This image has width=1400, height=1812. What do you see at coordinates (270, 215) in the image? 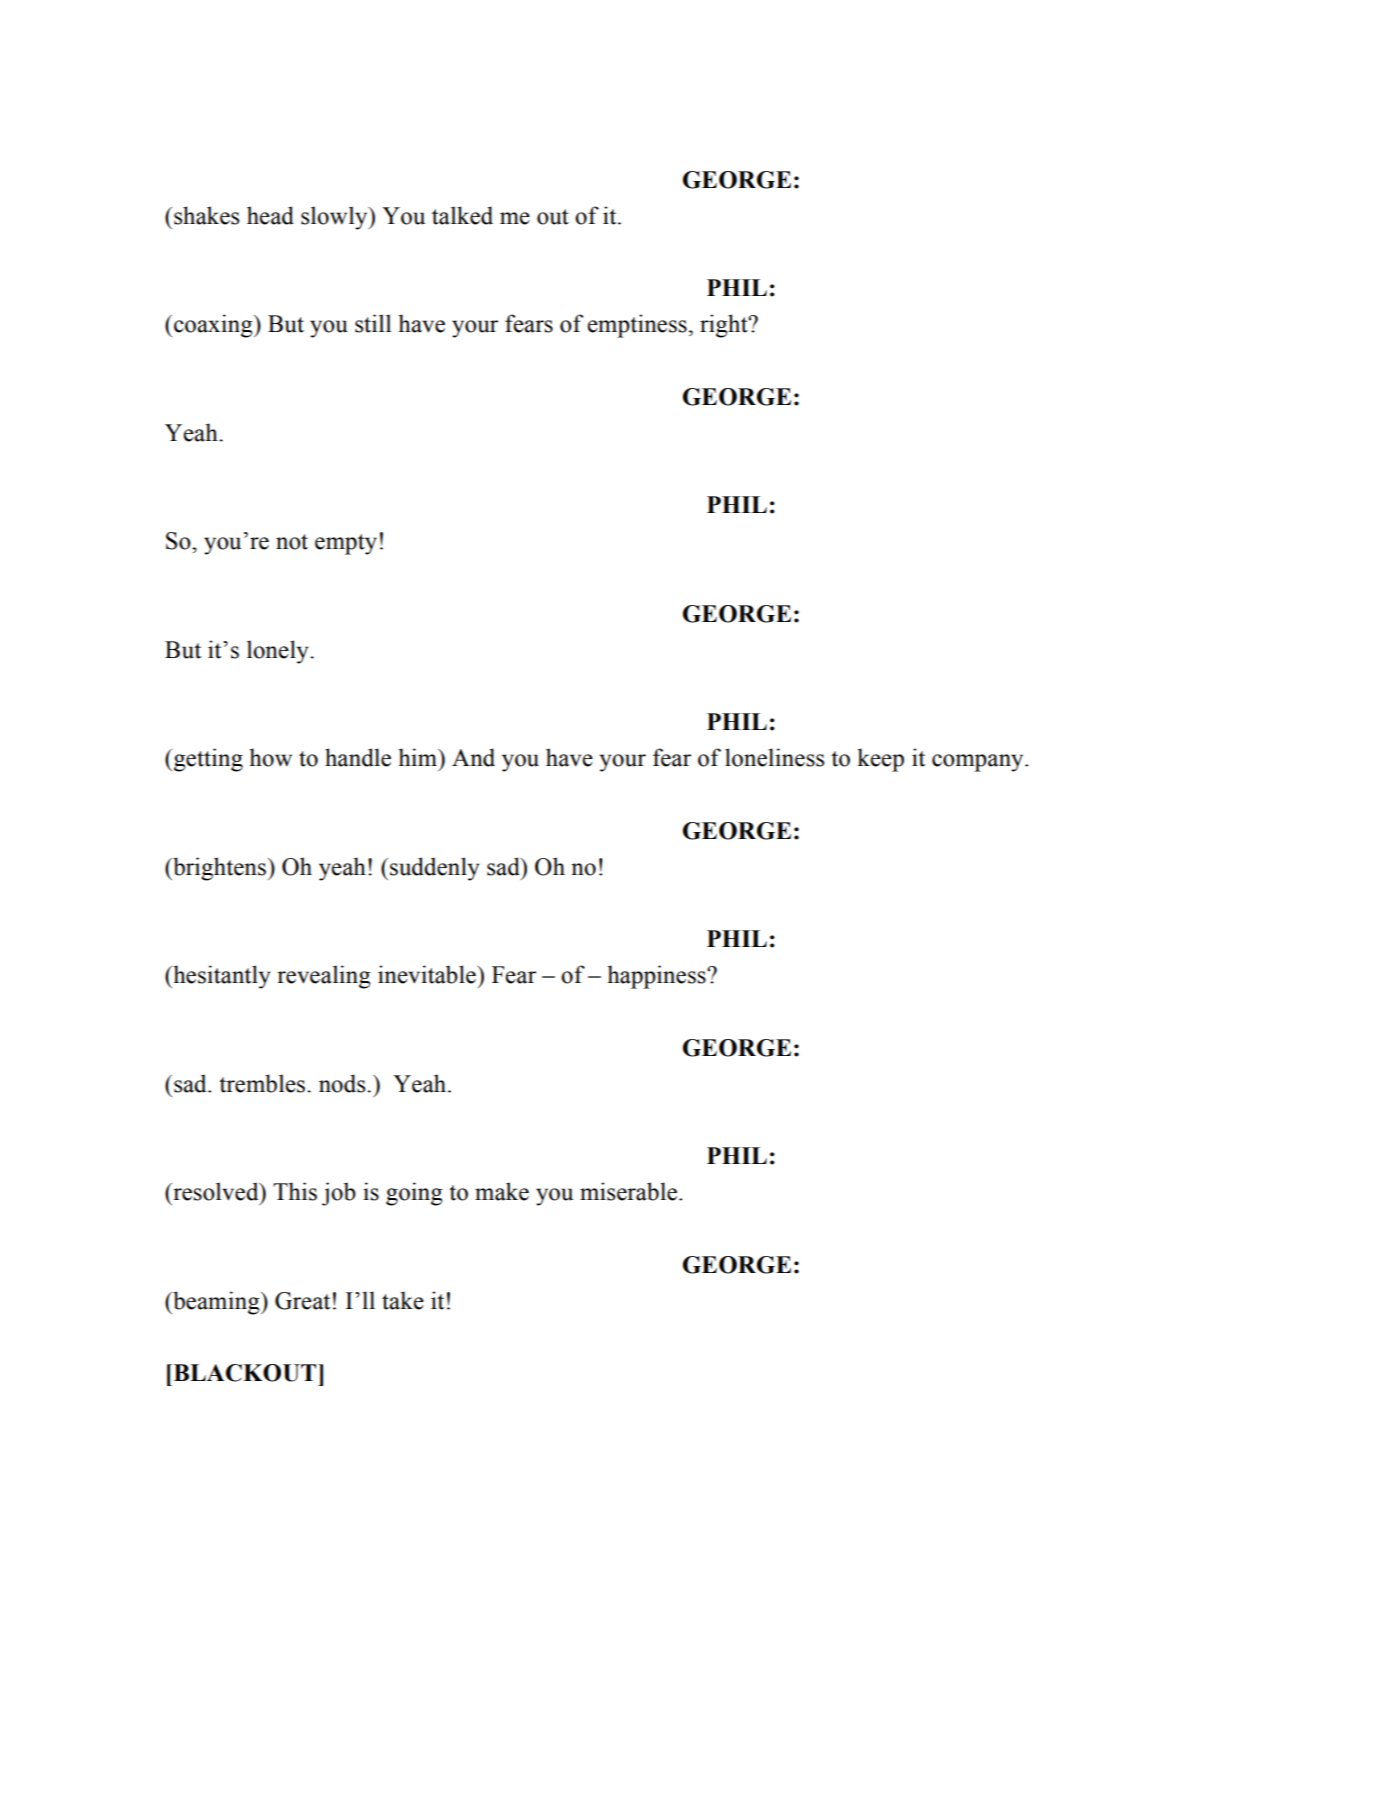
I see `head` at bounding box center [270, 215].
